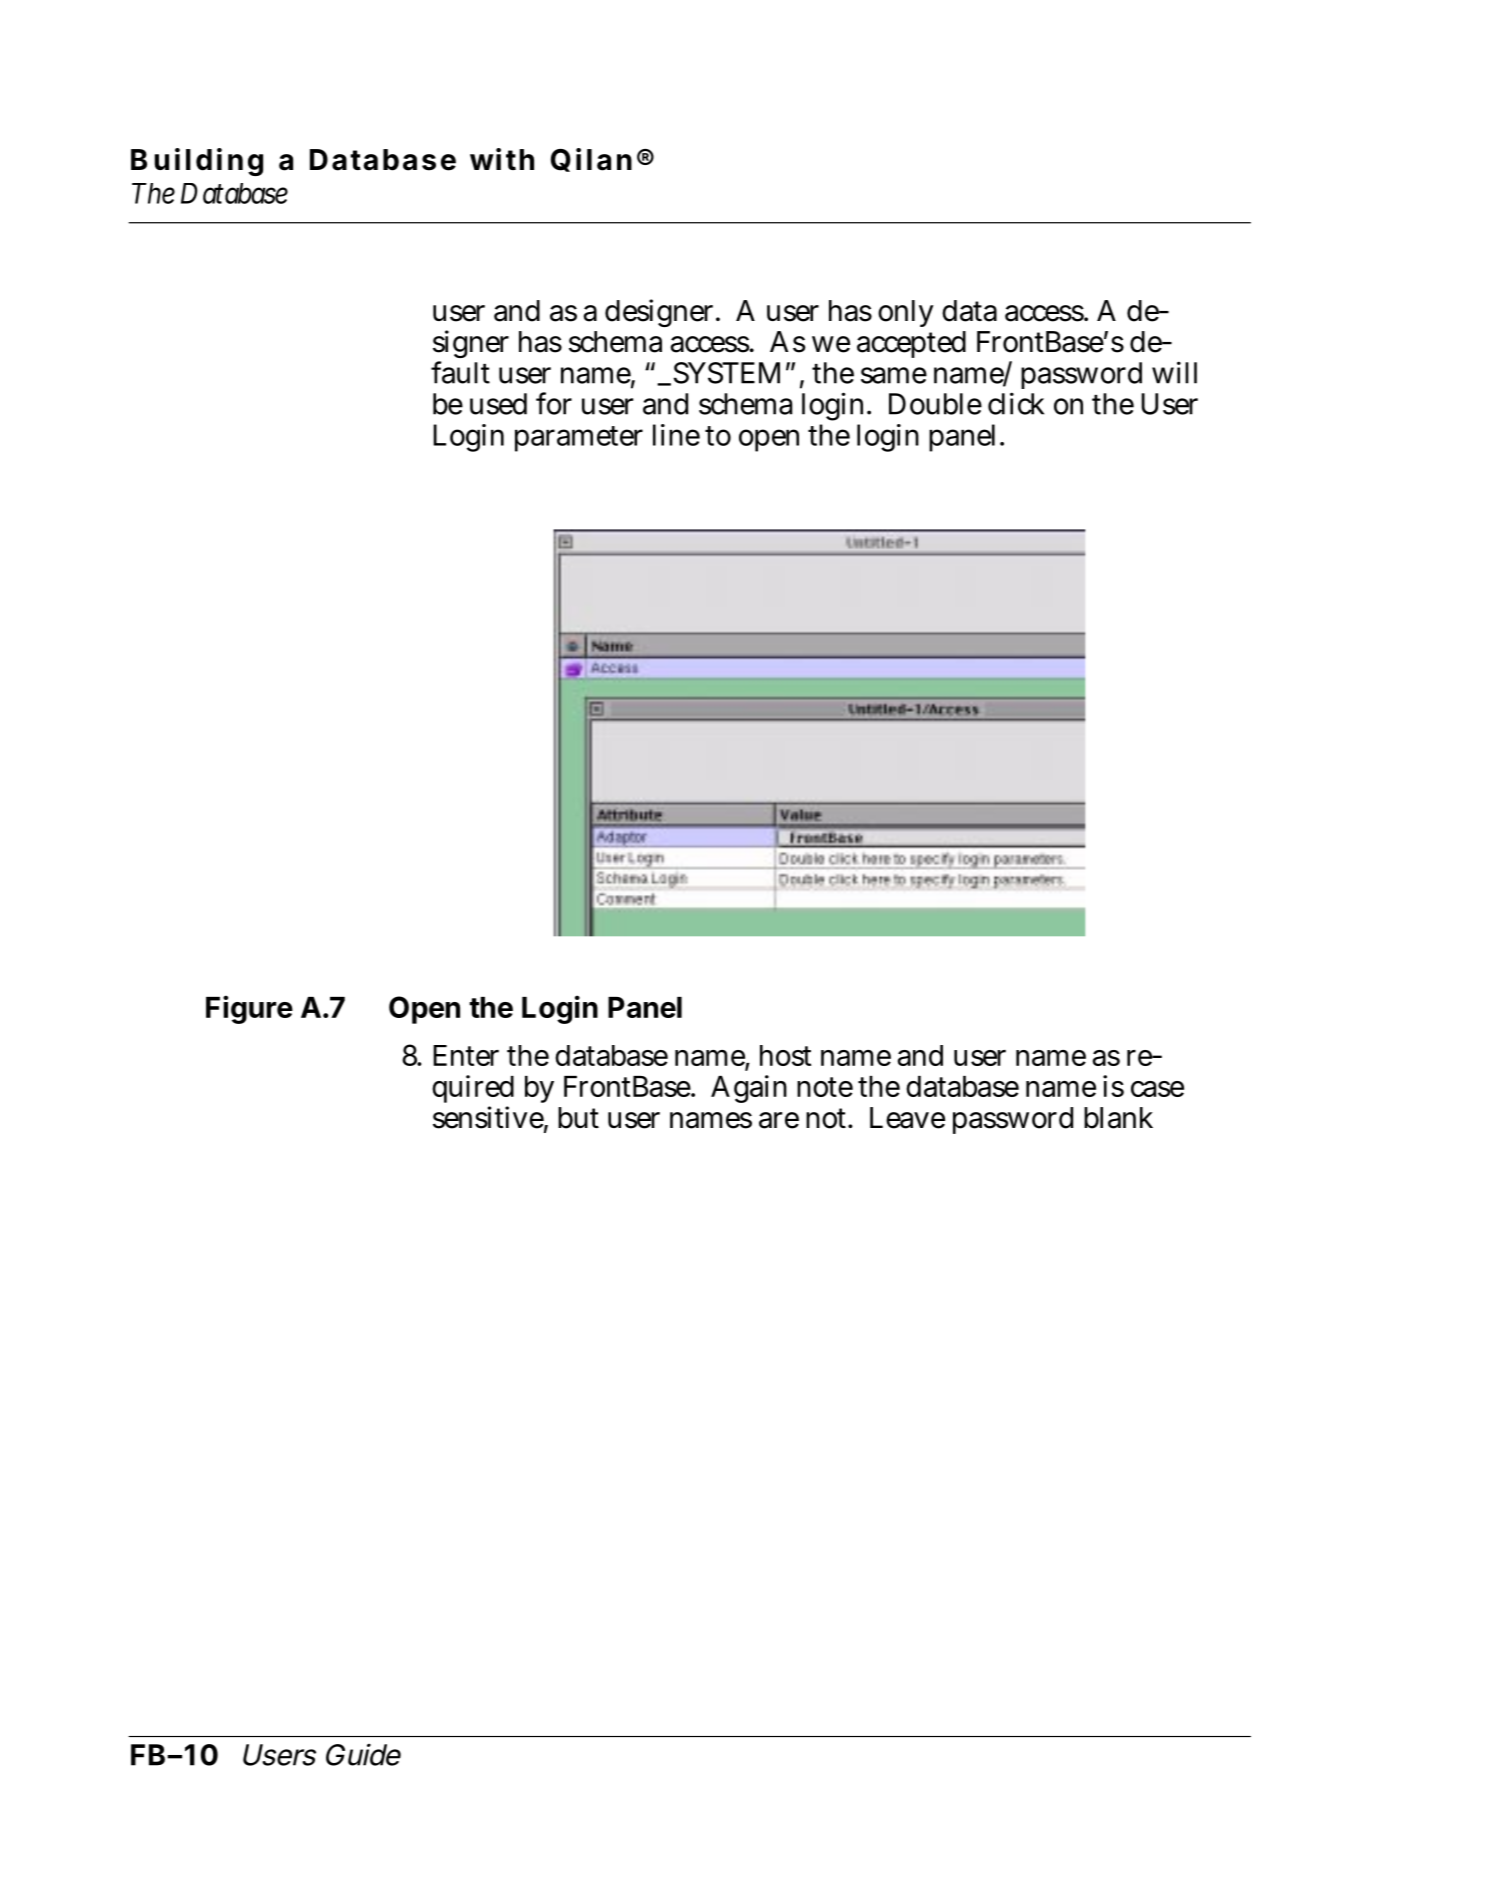 This screenshot has width=1509, height=1897. What do you see at coordinates (785, 1055) in the screenshot?
I see `host` at bounding box center [785, 1055].
